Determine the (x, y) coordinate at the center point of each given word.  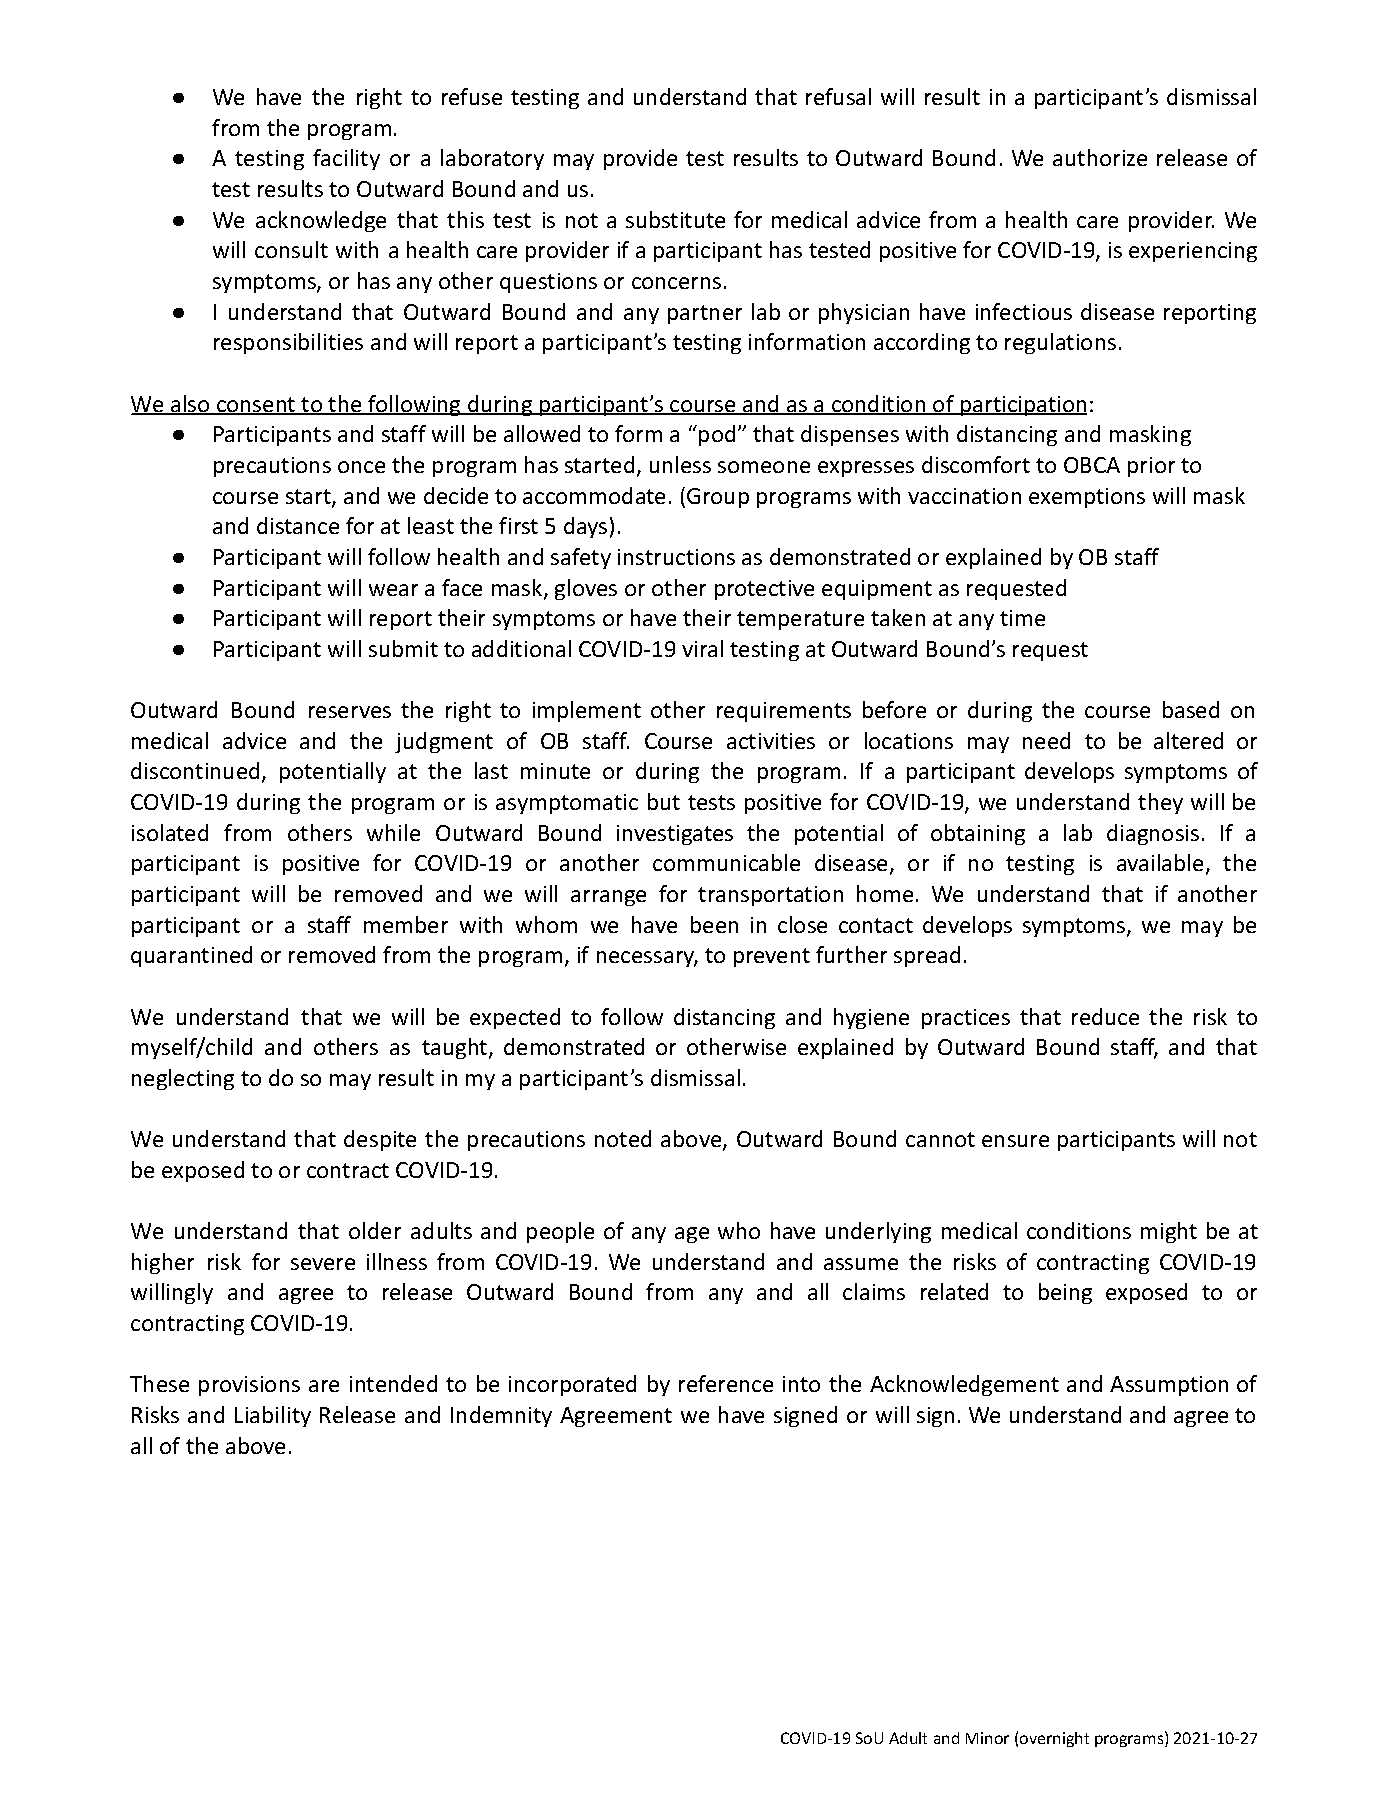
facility (346, 159)
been (714, 924)
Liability (273, 1416)
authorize (1100, 157)
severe (323, 1264)
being (1065, 1293)
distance (298, 525)
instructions (676, 557)
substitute (675, 219)
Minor (987, 1738)
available (1160, 862)
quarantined (191, 956)
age (692, 1235)
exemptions (1087, 498)
